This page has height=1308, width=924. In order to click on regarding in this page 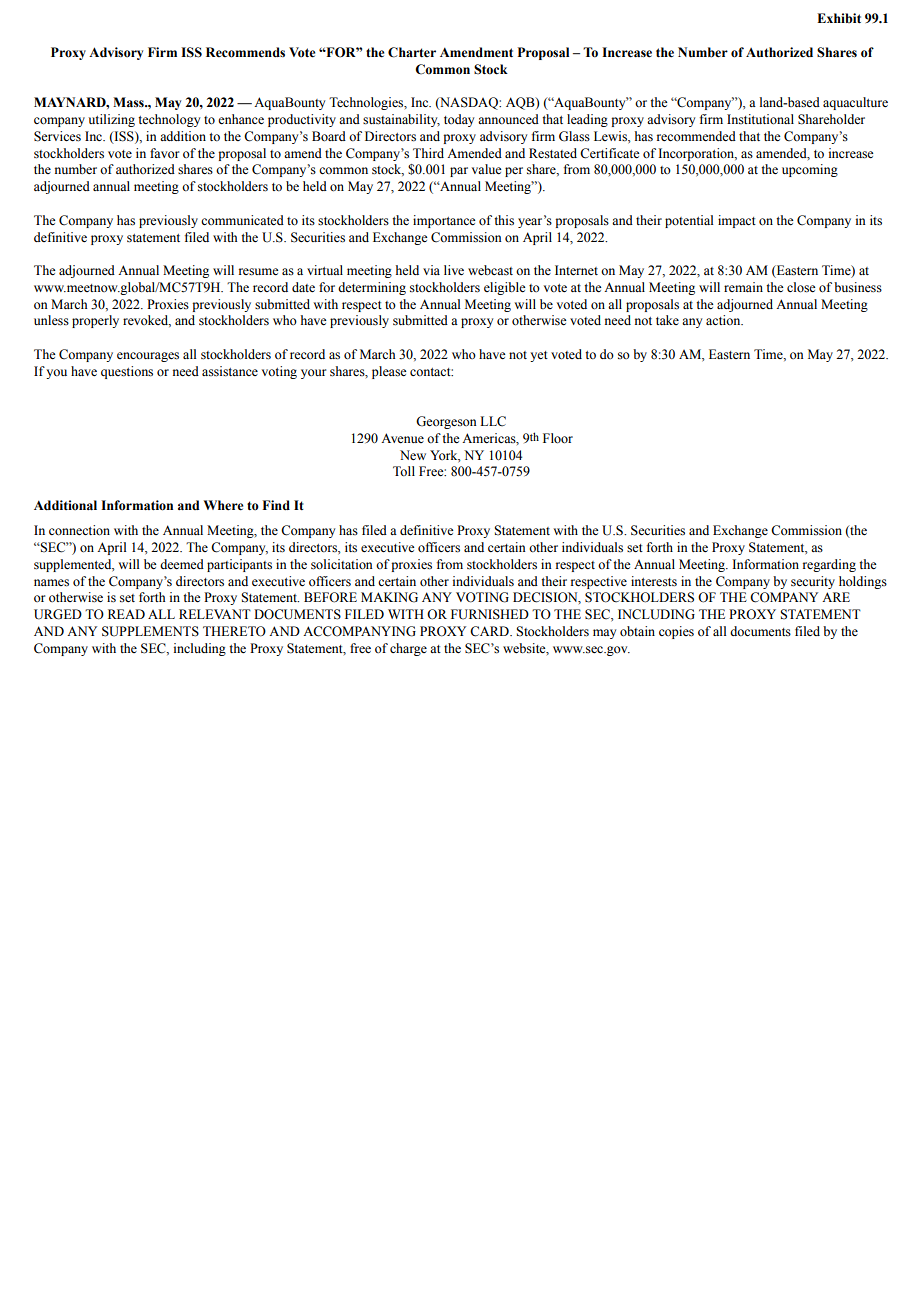, I will do `click(829, 565)`.
